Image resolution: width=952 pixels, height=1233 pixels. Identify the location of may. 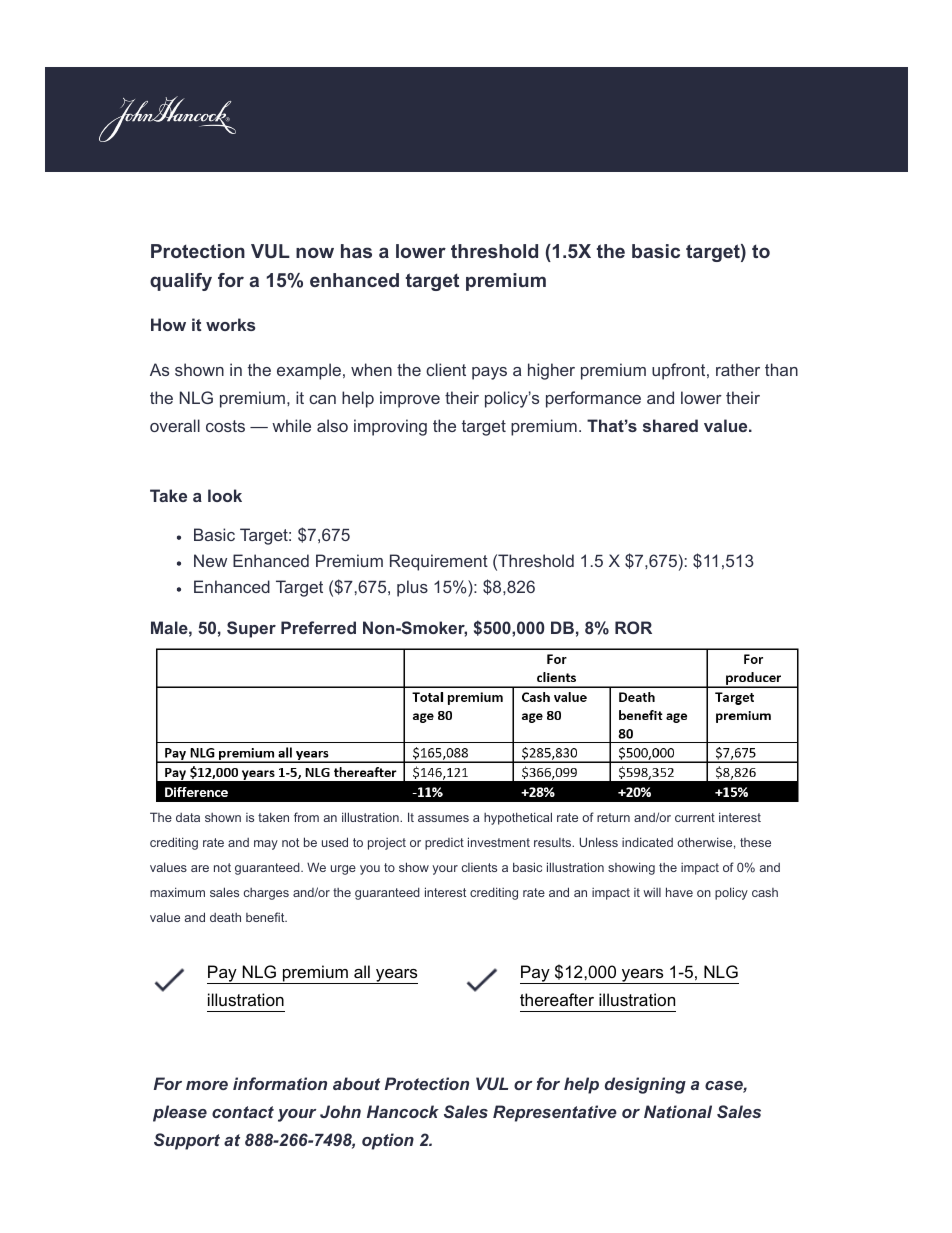
(266, 845).
